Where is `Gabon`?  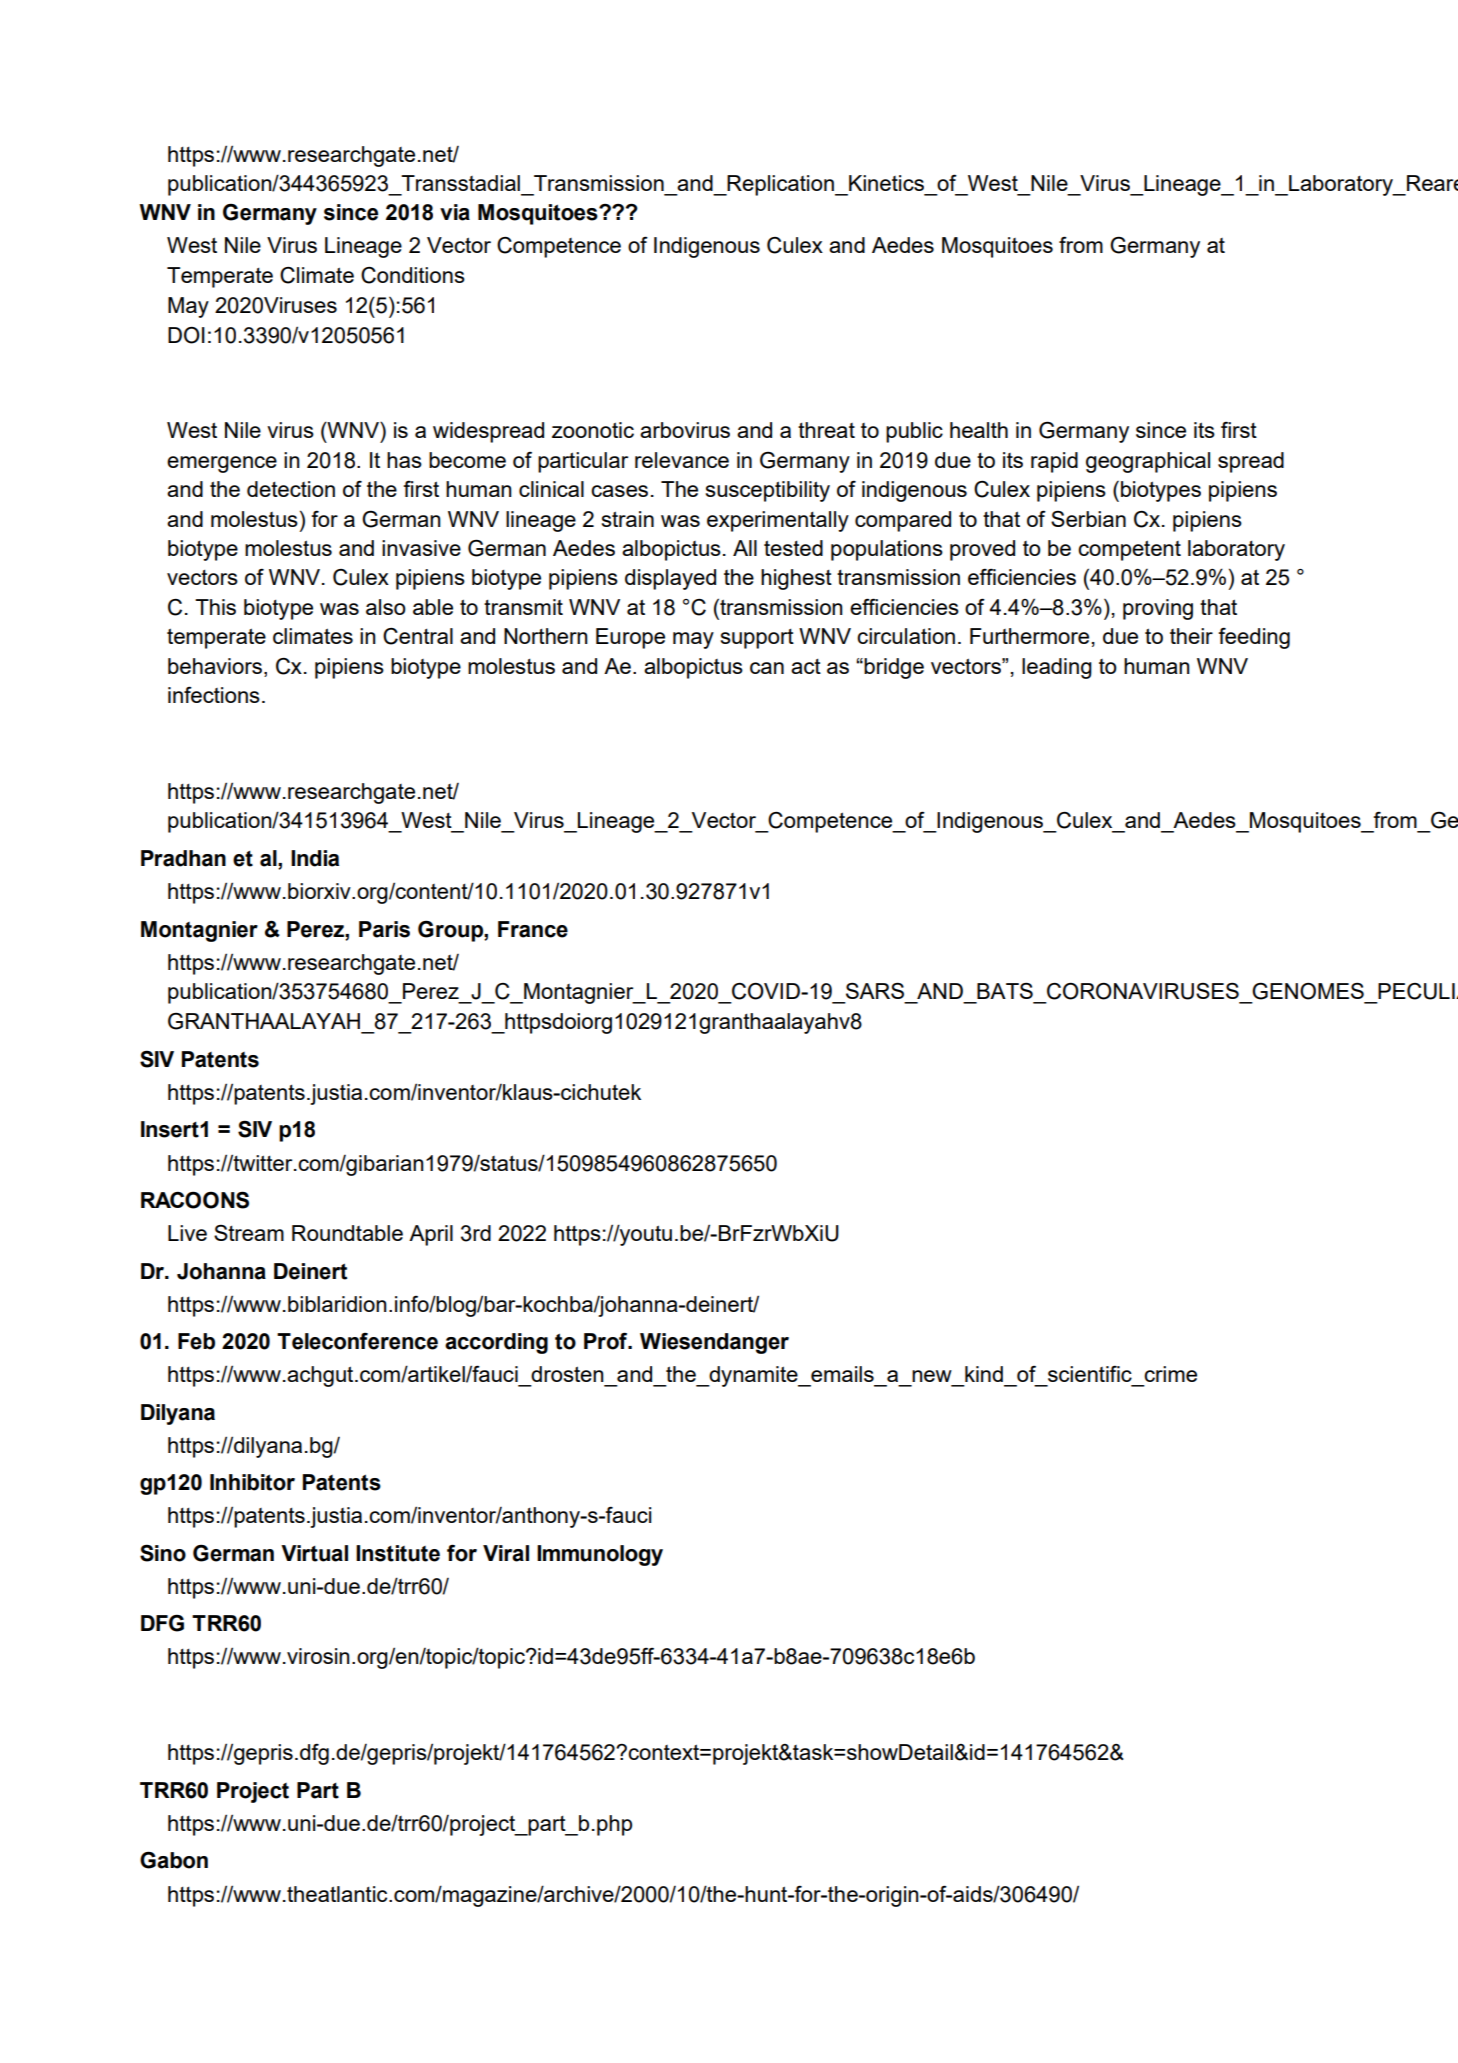 Gabon is located at coordinates (174, 1860).
